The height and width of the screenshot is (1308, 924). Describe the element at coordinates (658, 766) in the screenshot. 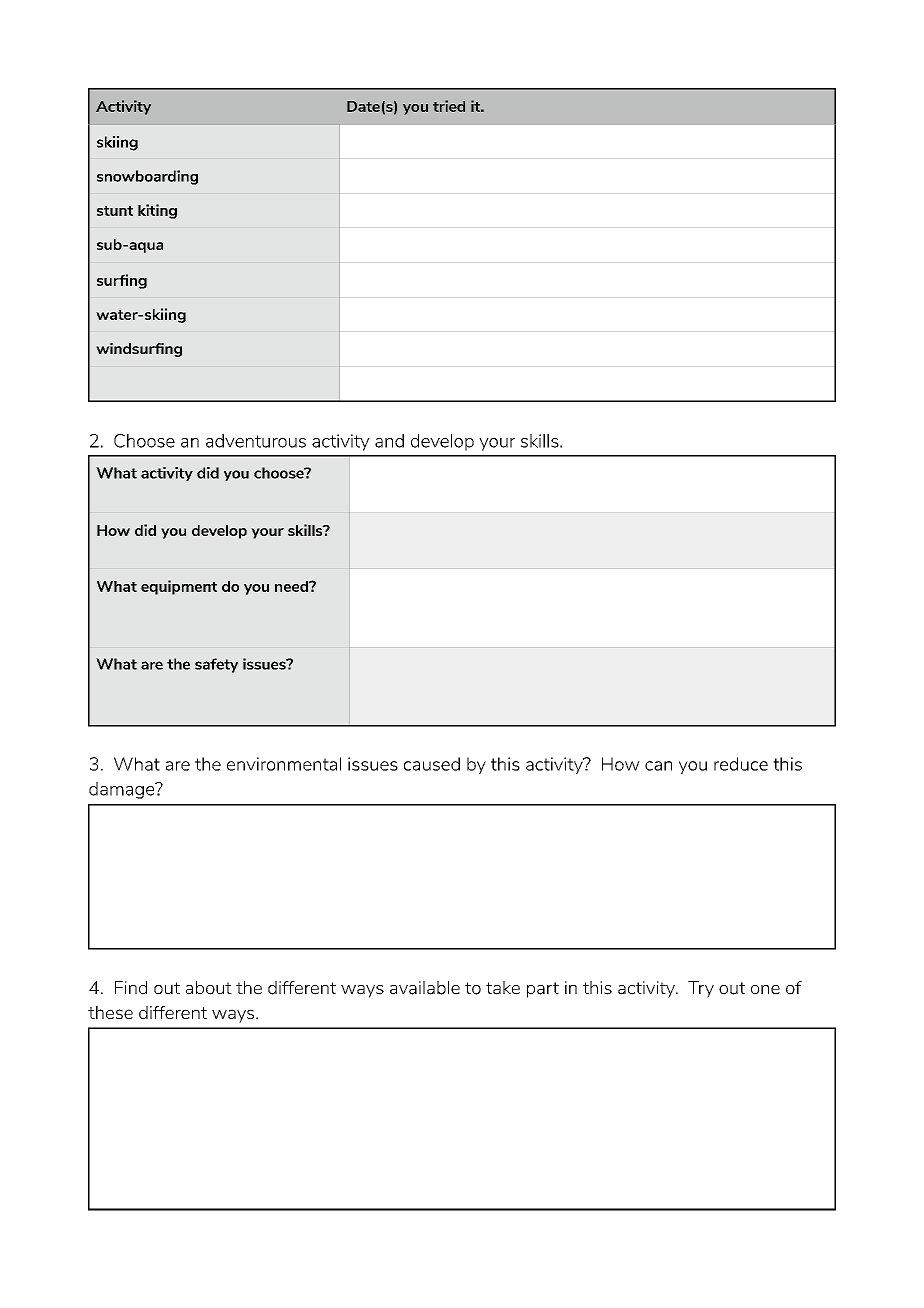

I see `can` at that location.
